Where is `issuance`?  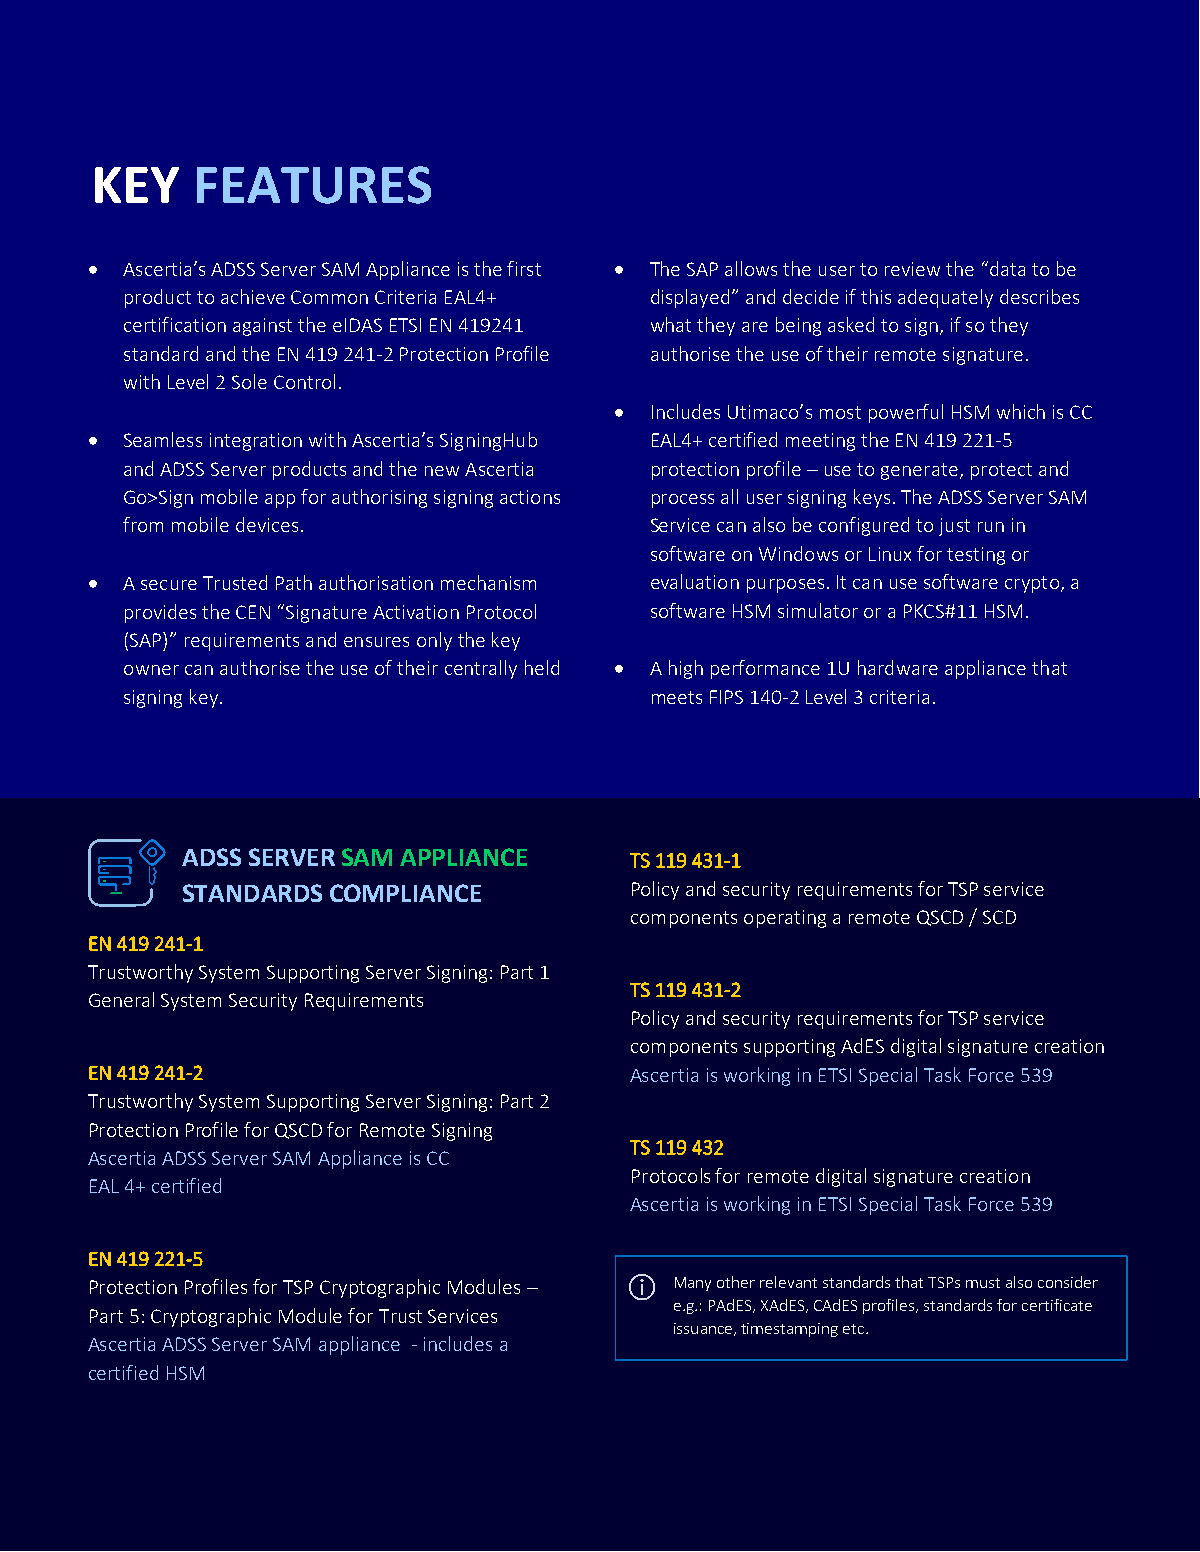 issuance is located at coordinates (704, 1329).
